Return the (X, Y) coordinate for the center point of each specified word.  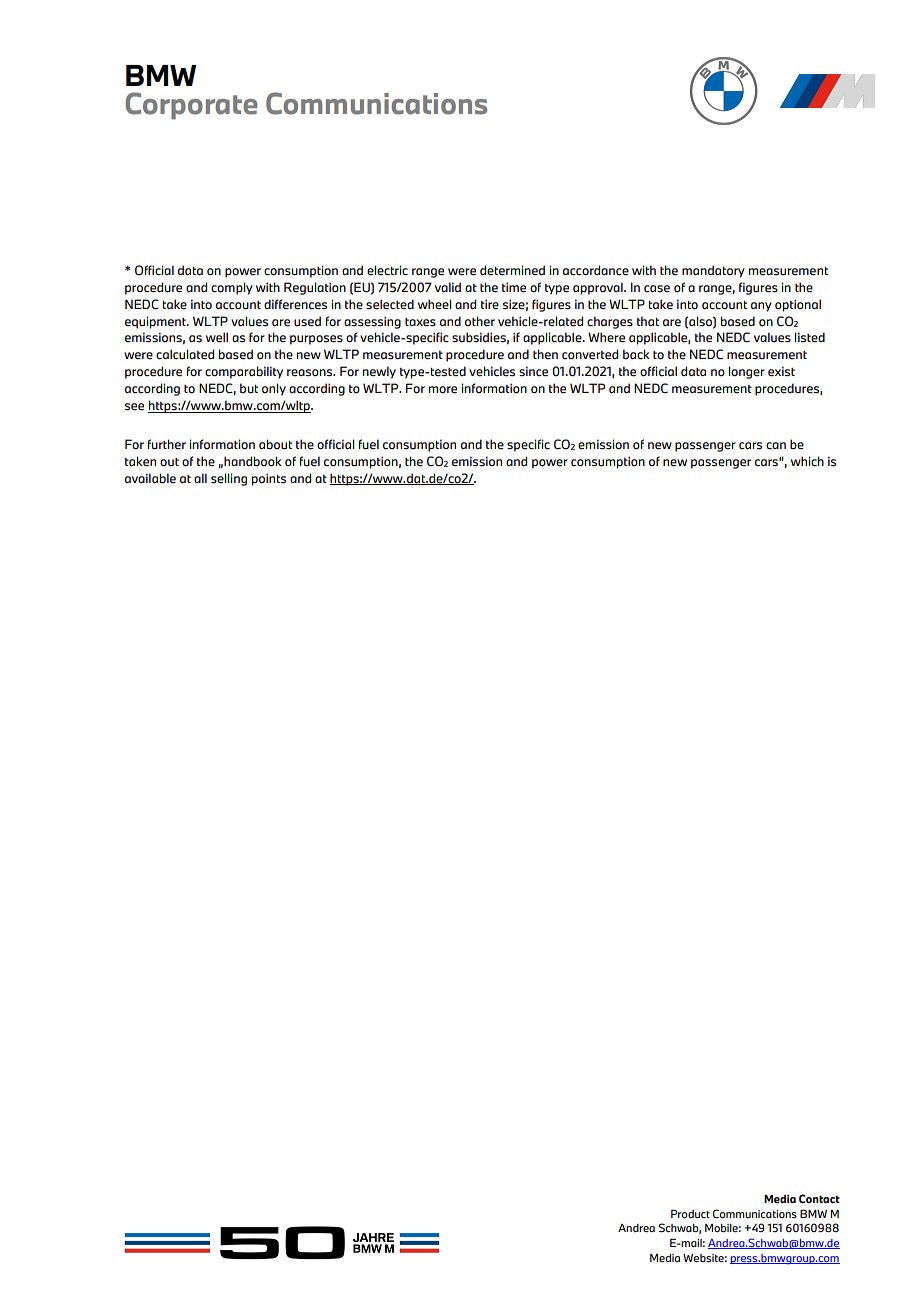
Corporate (191, 106)
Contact (819, 1199)
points (269, 479)
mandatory (713, 271)
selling (229, 479)
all (200, 478)
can (776, 446)
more (443, 390)
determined (512, 270)
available (150, 478)
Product (690, 1214)
